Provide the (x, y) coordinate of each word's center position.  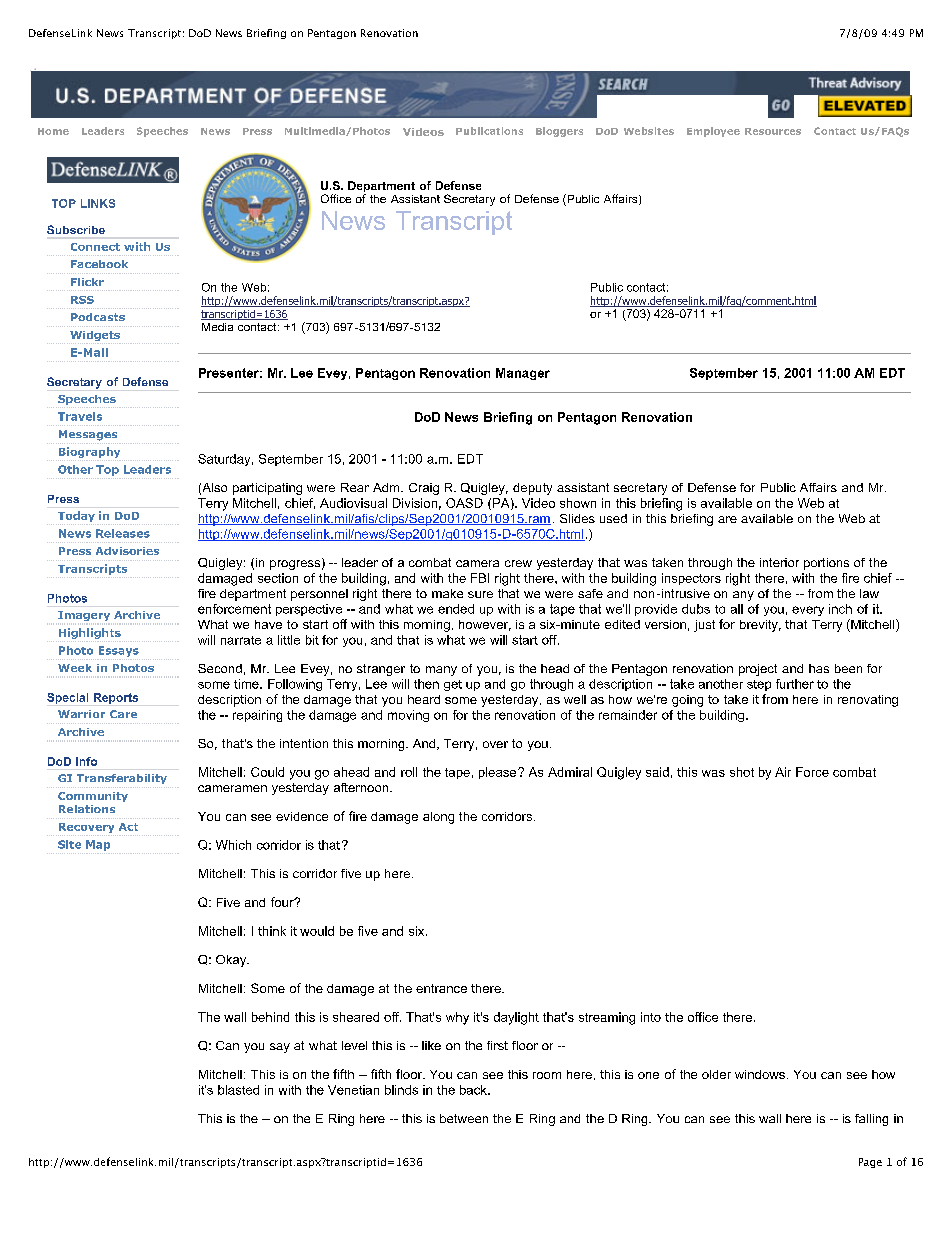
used (613, 518)
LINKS (98, 203)
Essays (119, 651)
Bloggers (559, 132)
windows (760, 1074)
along (438, 818)
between (464, 1118)
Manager (523, 374)
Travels (80, 416)
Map (98, 845)
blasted (238, 1090)
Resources (773, 131)
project (758, 670)
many (441, 671)
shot (742, 772)
